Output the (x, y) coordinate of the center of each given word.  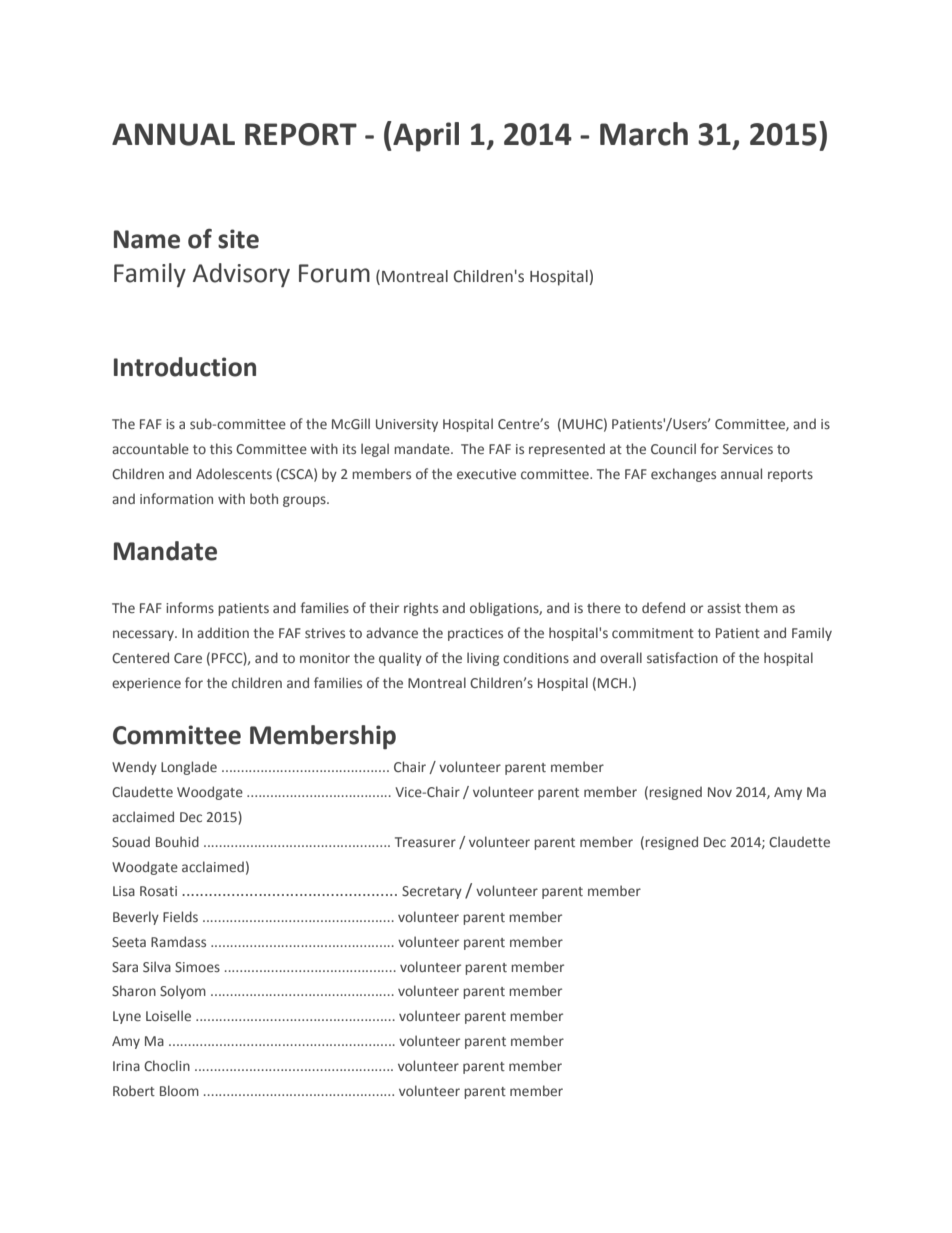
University (407, 425)
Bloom (179, 1090)
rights (421, 609)
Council (673, 448)
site (238, 239)
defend (663, 608)
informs (190, 607)
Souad (131, 841)
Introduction (185, 367)
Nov (720, 792)
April (425, 136)
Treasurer (425, 842)
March (644, 134)
